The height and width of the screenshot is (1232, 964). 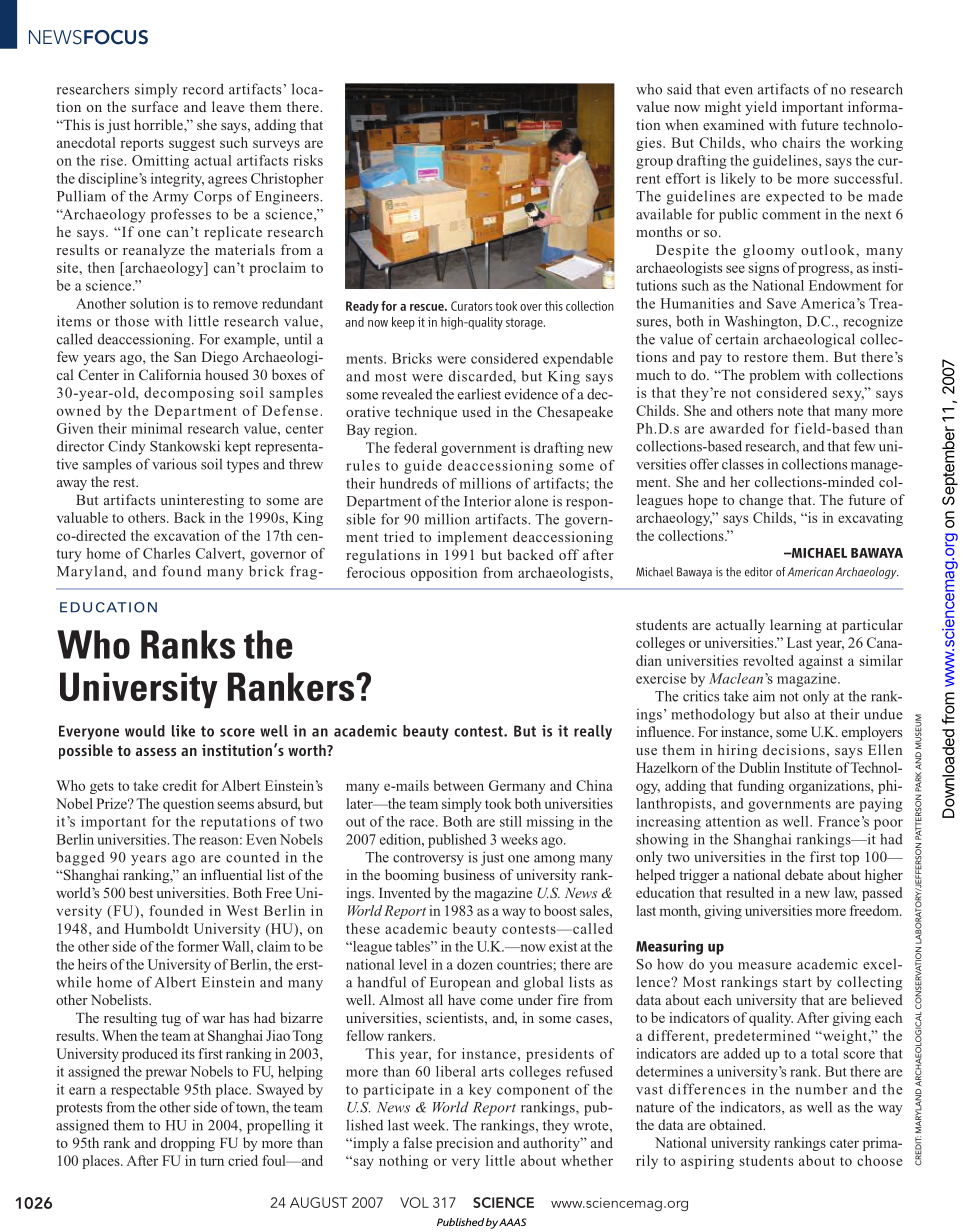 What do you see at coordinates (761, 787) in the screenshot?
I see `funding` at bounding box center [761, 787].
